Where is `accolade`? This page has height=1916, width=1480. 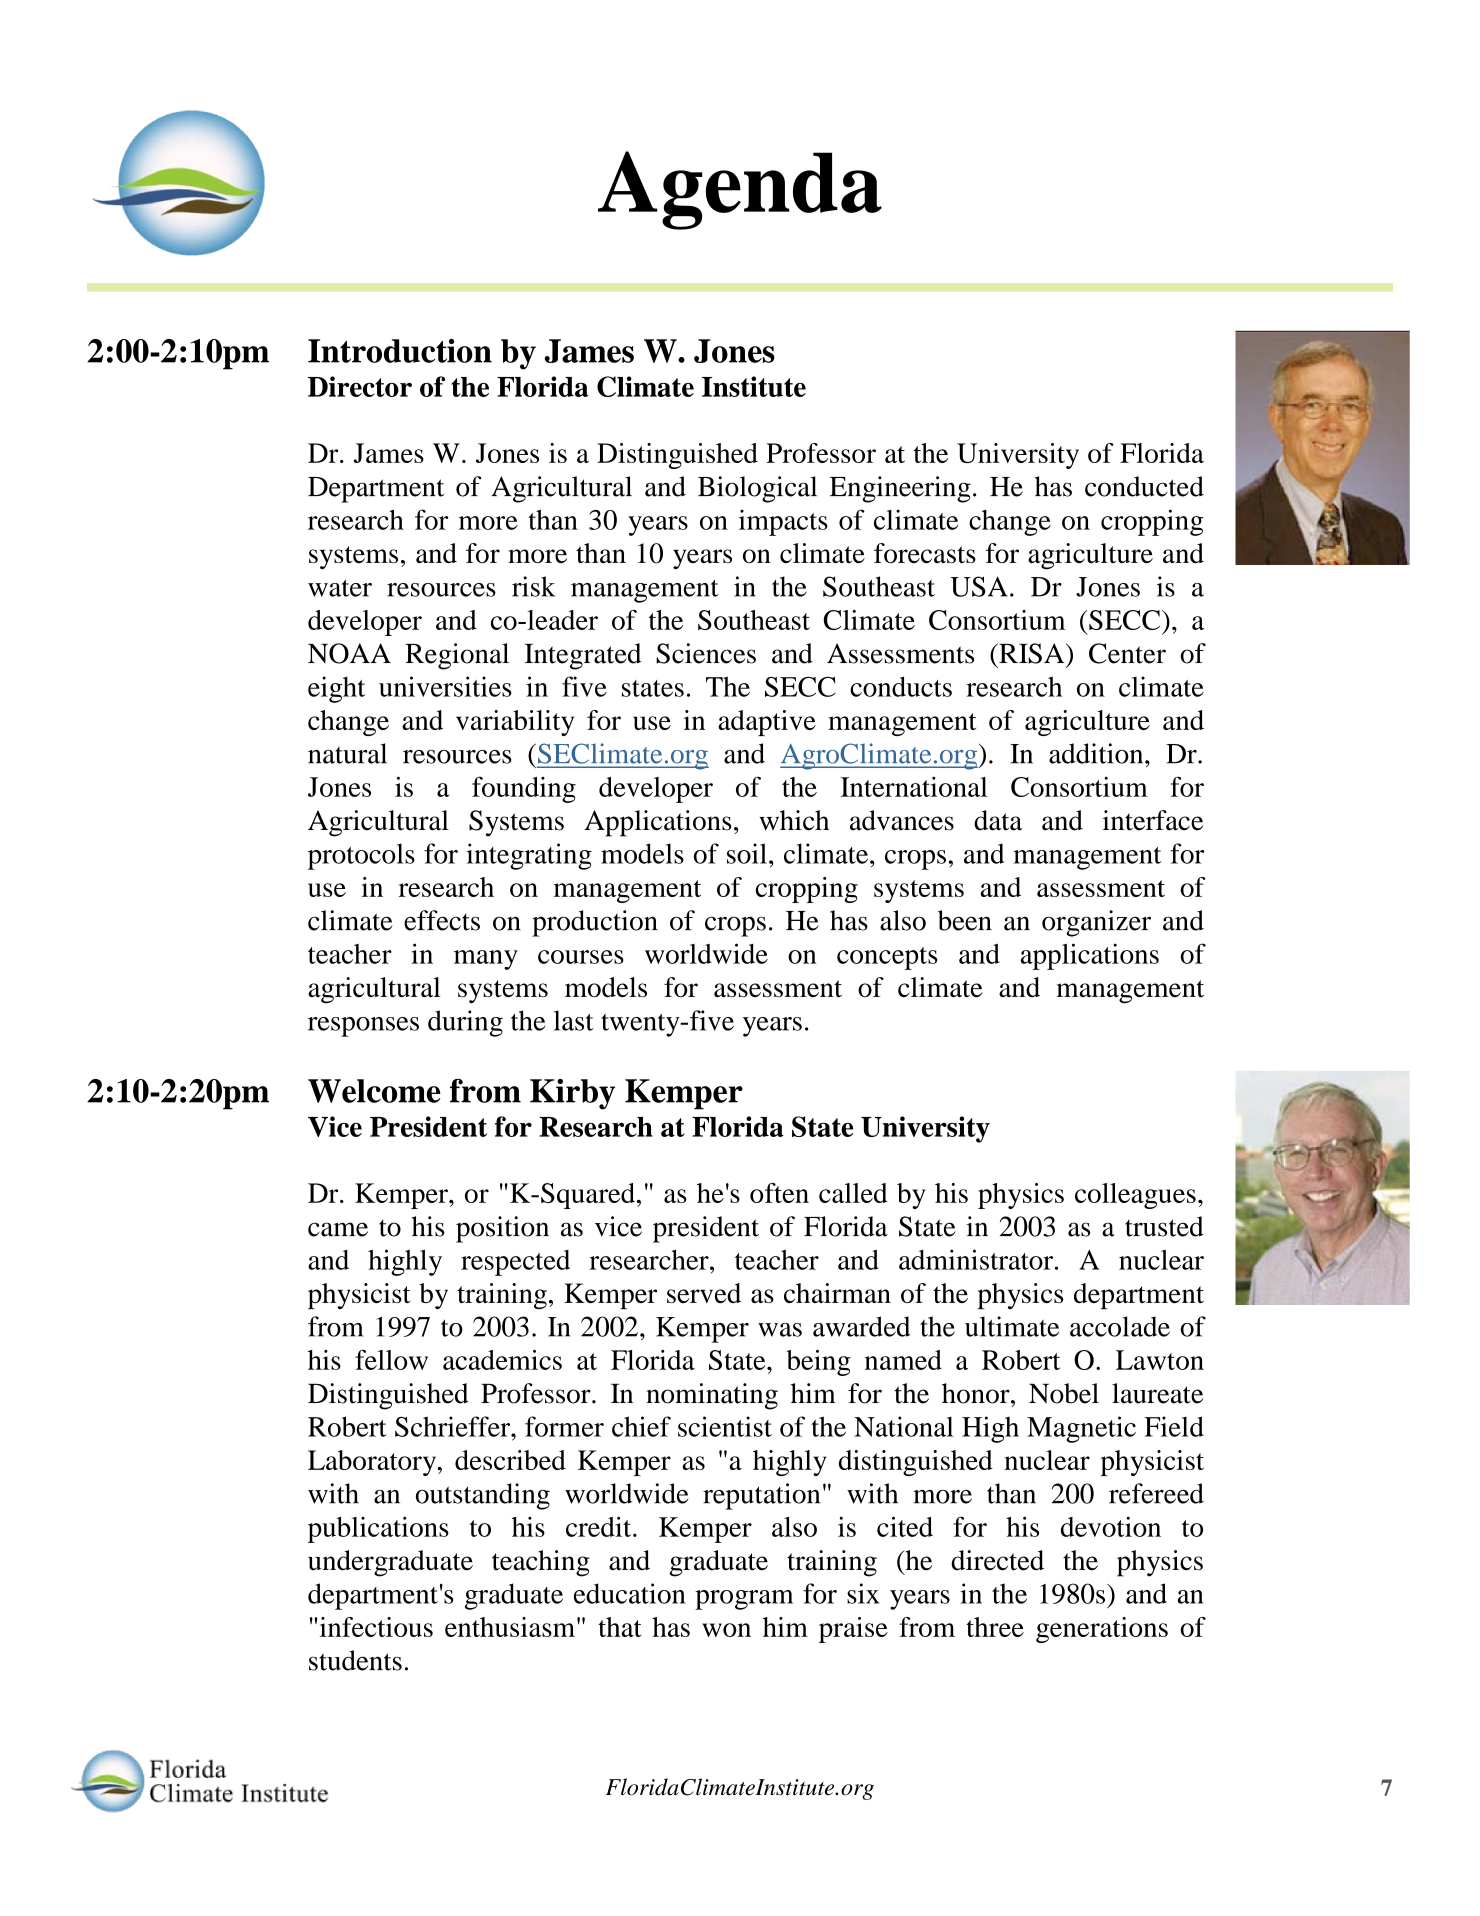
accolade is located at coordinates (1120, 1326).
